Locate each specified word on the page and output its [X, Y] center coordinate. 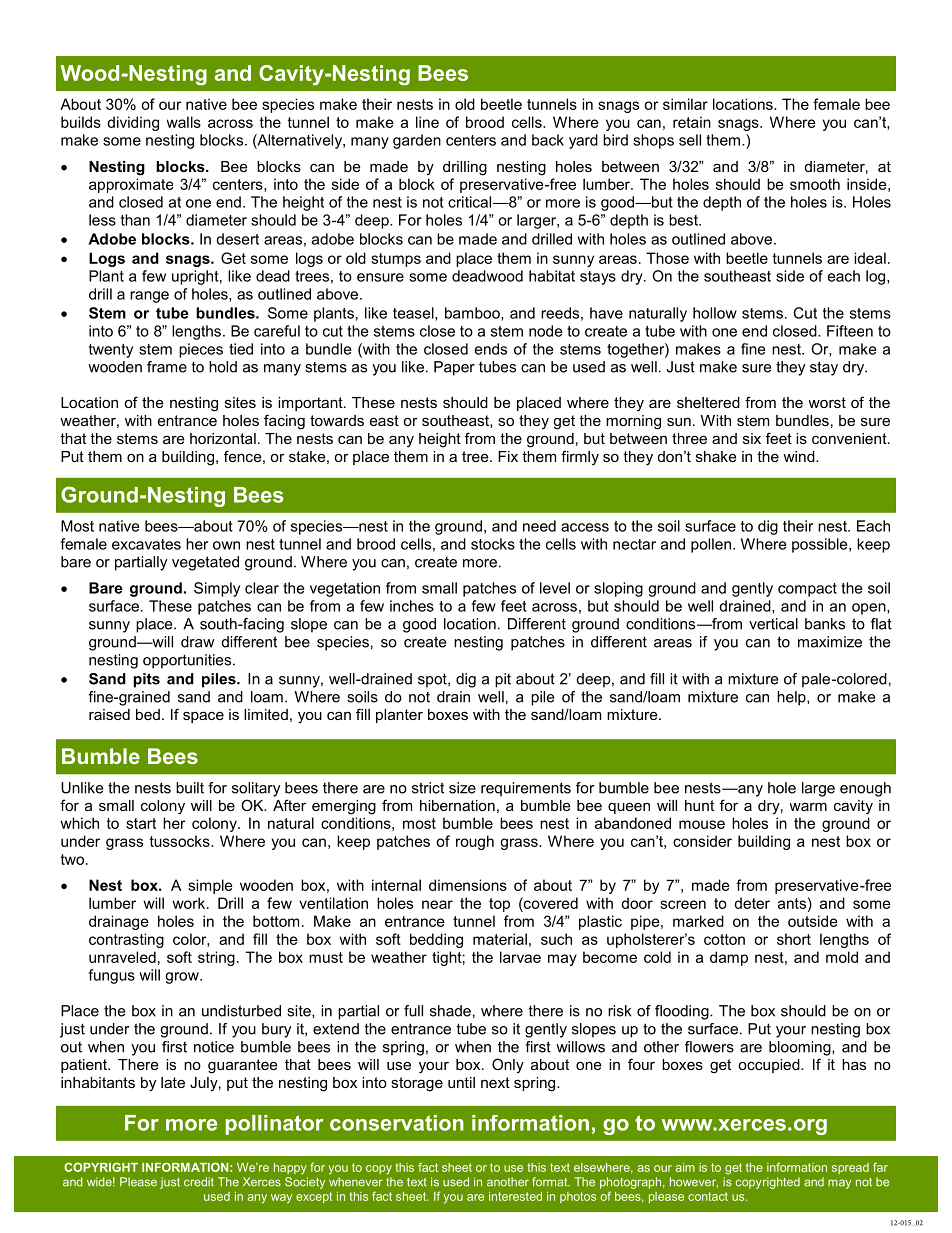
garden [417, 141]
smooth [815, 184]
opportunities [188, 661]
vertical [773, 624]
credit [199, 1182]
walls [184, 122]
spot [433, 680]
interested [515, 1196]
